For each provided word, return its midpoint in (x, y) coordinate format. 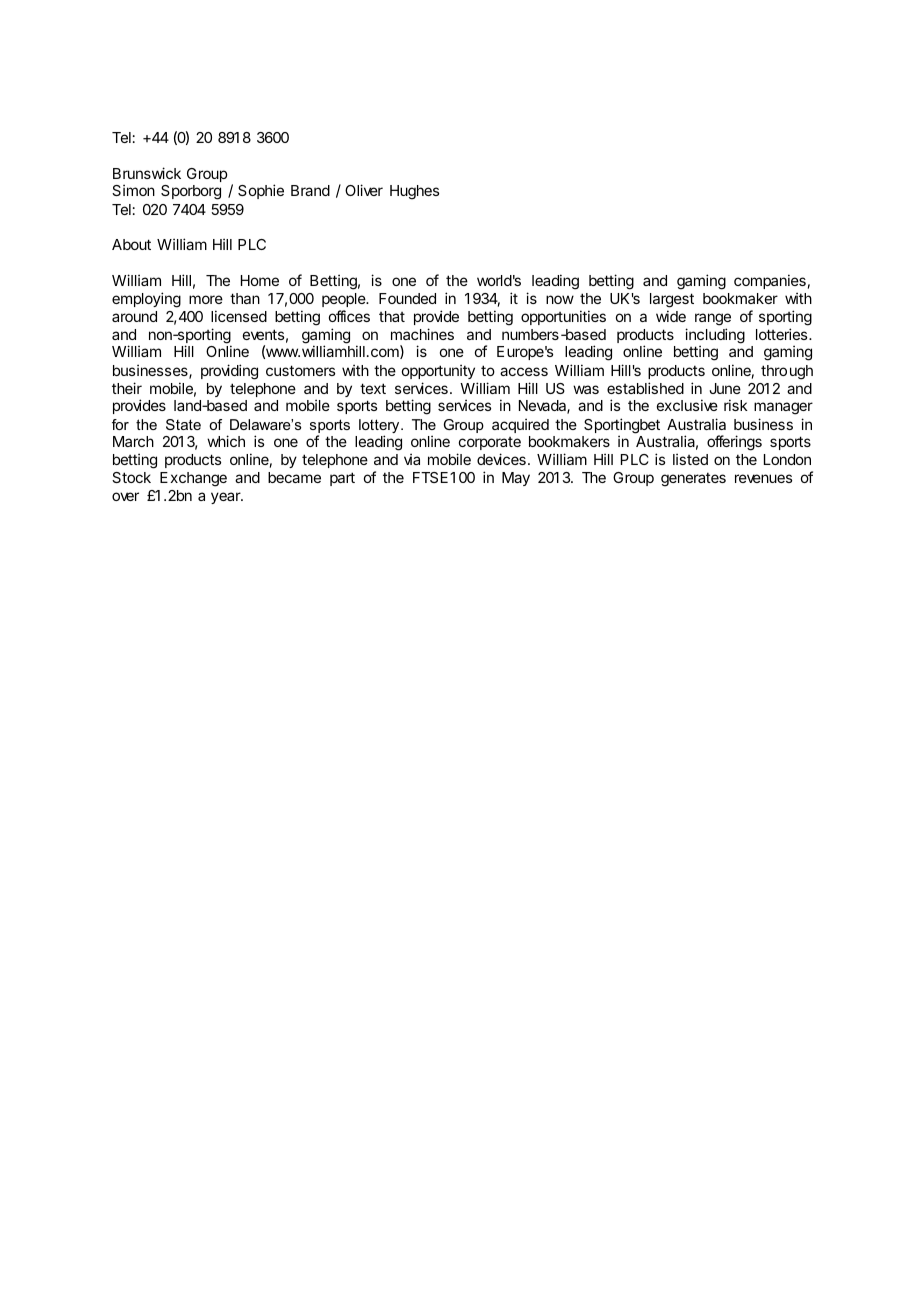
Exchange (193, 479)
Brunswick (147, 173)
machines (422, 334)
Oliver (364, 190)
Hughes (414, 192)
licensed (239, 316)
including (715, 337)
